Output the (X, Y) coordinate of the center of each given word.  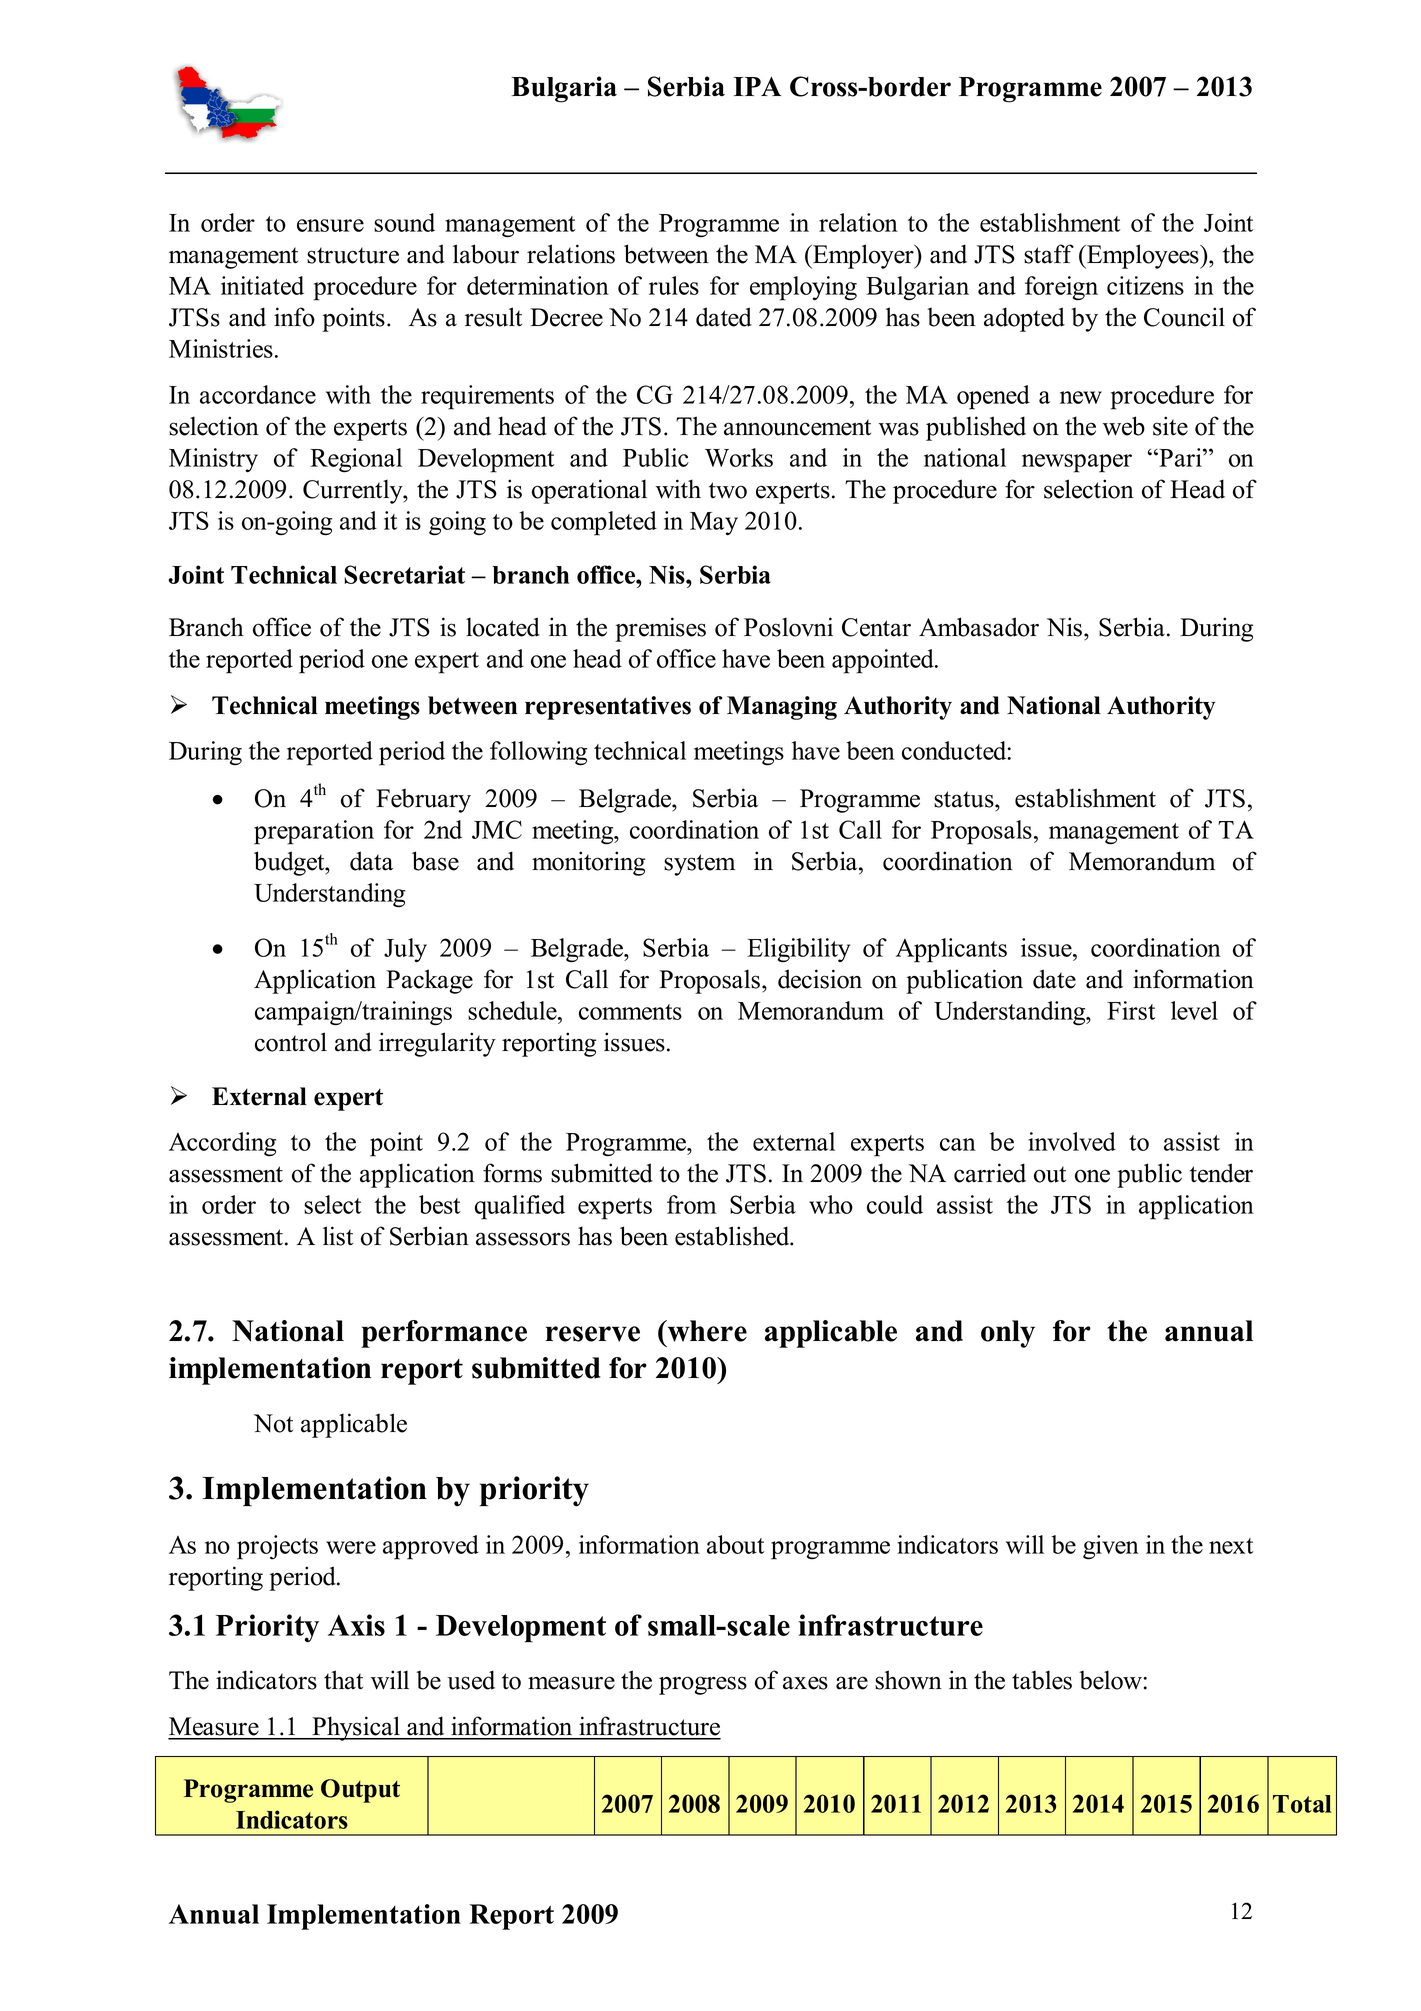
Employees (1143, 256)
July (405, 950)
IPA (757, 86)
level (1194, 1010)
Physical (356, 1728)
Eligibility (798, 950)
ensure (330, 225)
